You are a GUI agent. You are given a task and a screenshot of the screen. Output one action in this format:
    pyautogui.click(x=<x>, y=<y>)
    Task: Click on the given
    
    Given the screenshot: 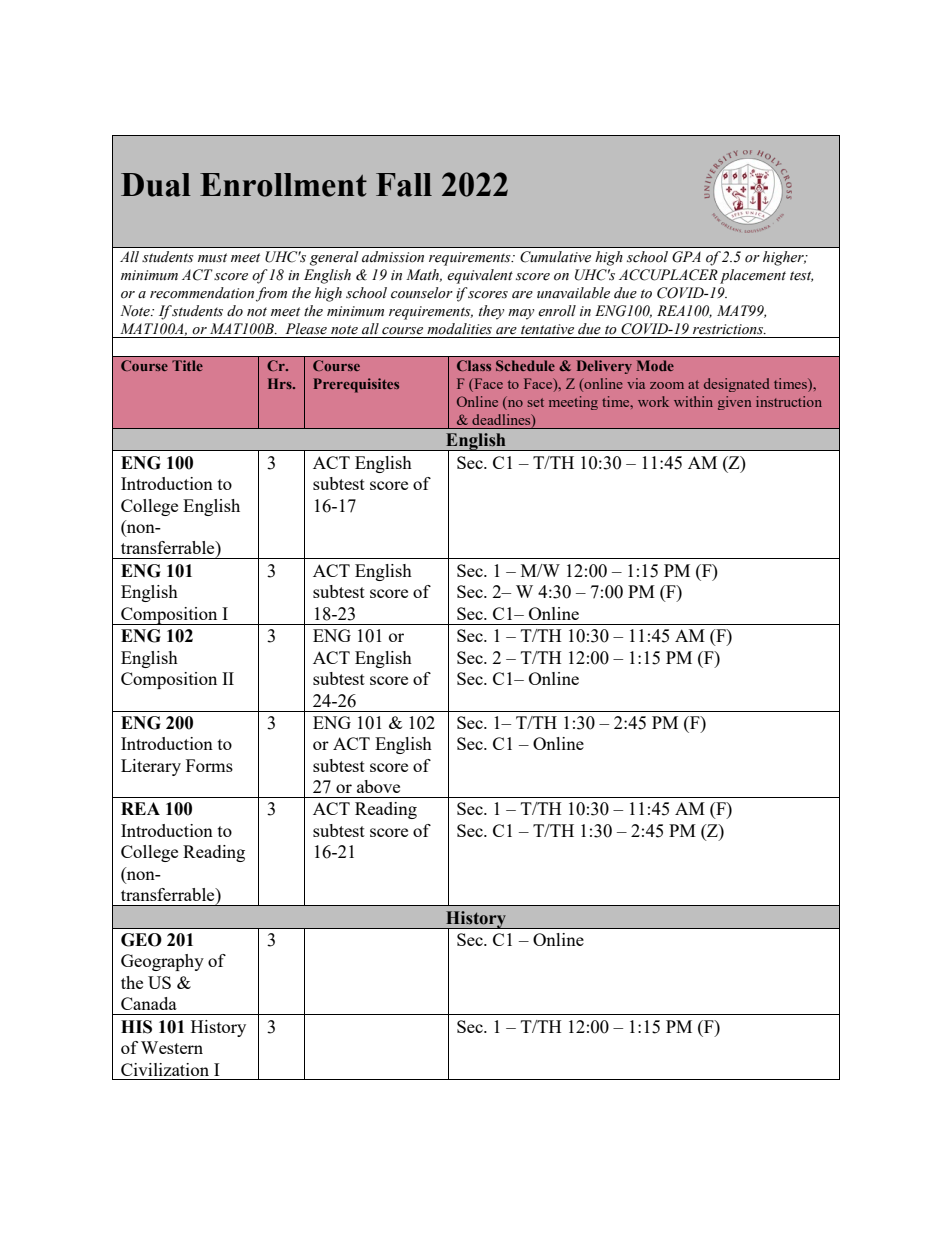 What is the action you would take?
    pyautogui.click(x=734, y=403)
